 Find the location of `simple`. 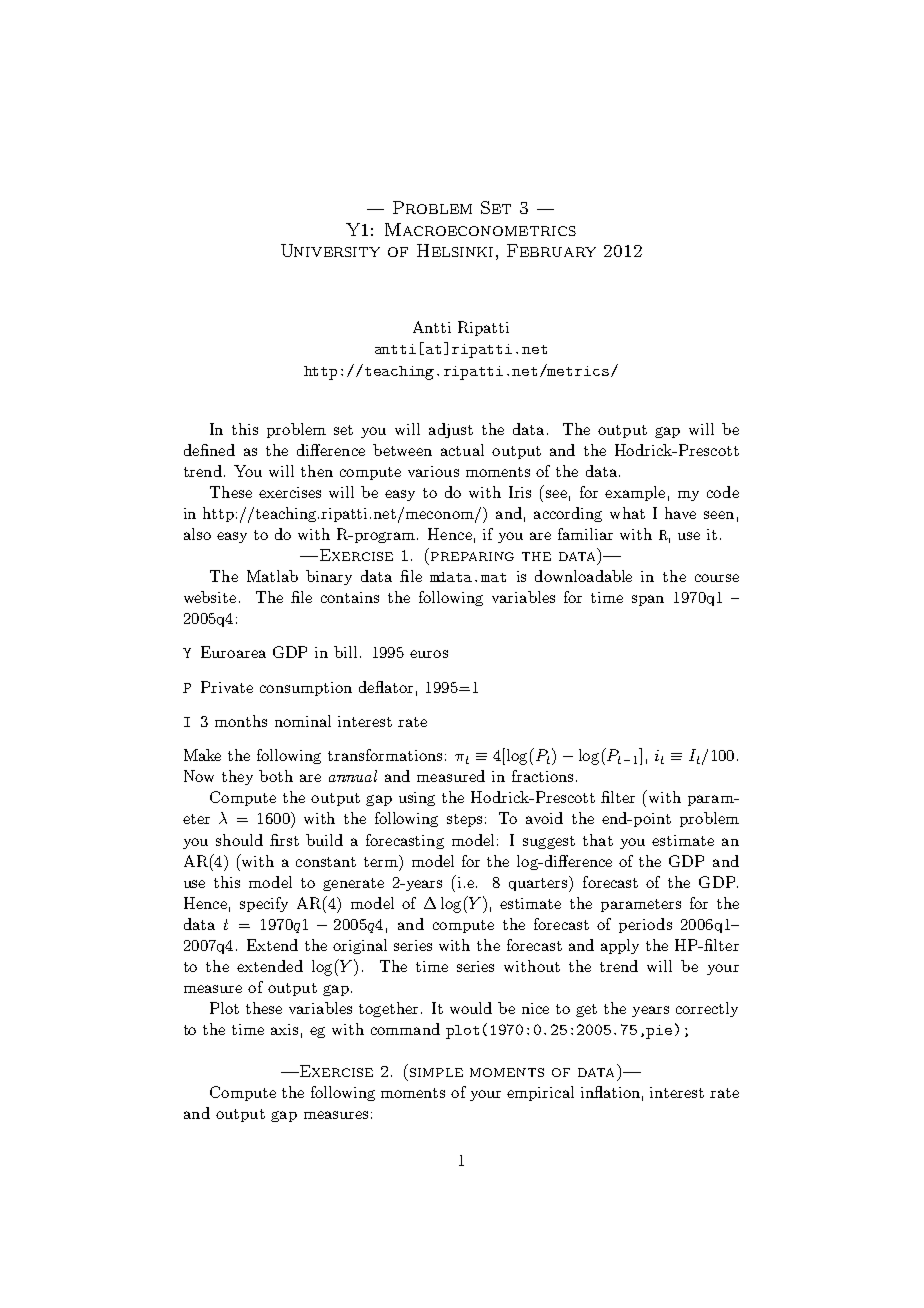

simple is located at coordinates (436, 1072).
